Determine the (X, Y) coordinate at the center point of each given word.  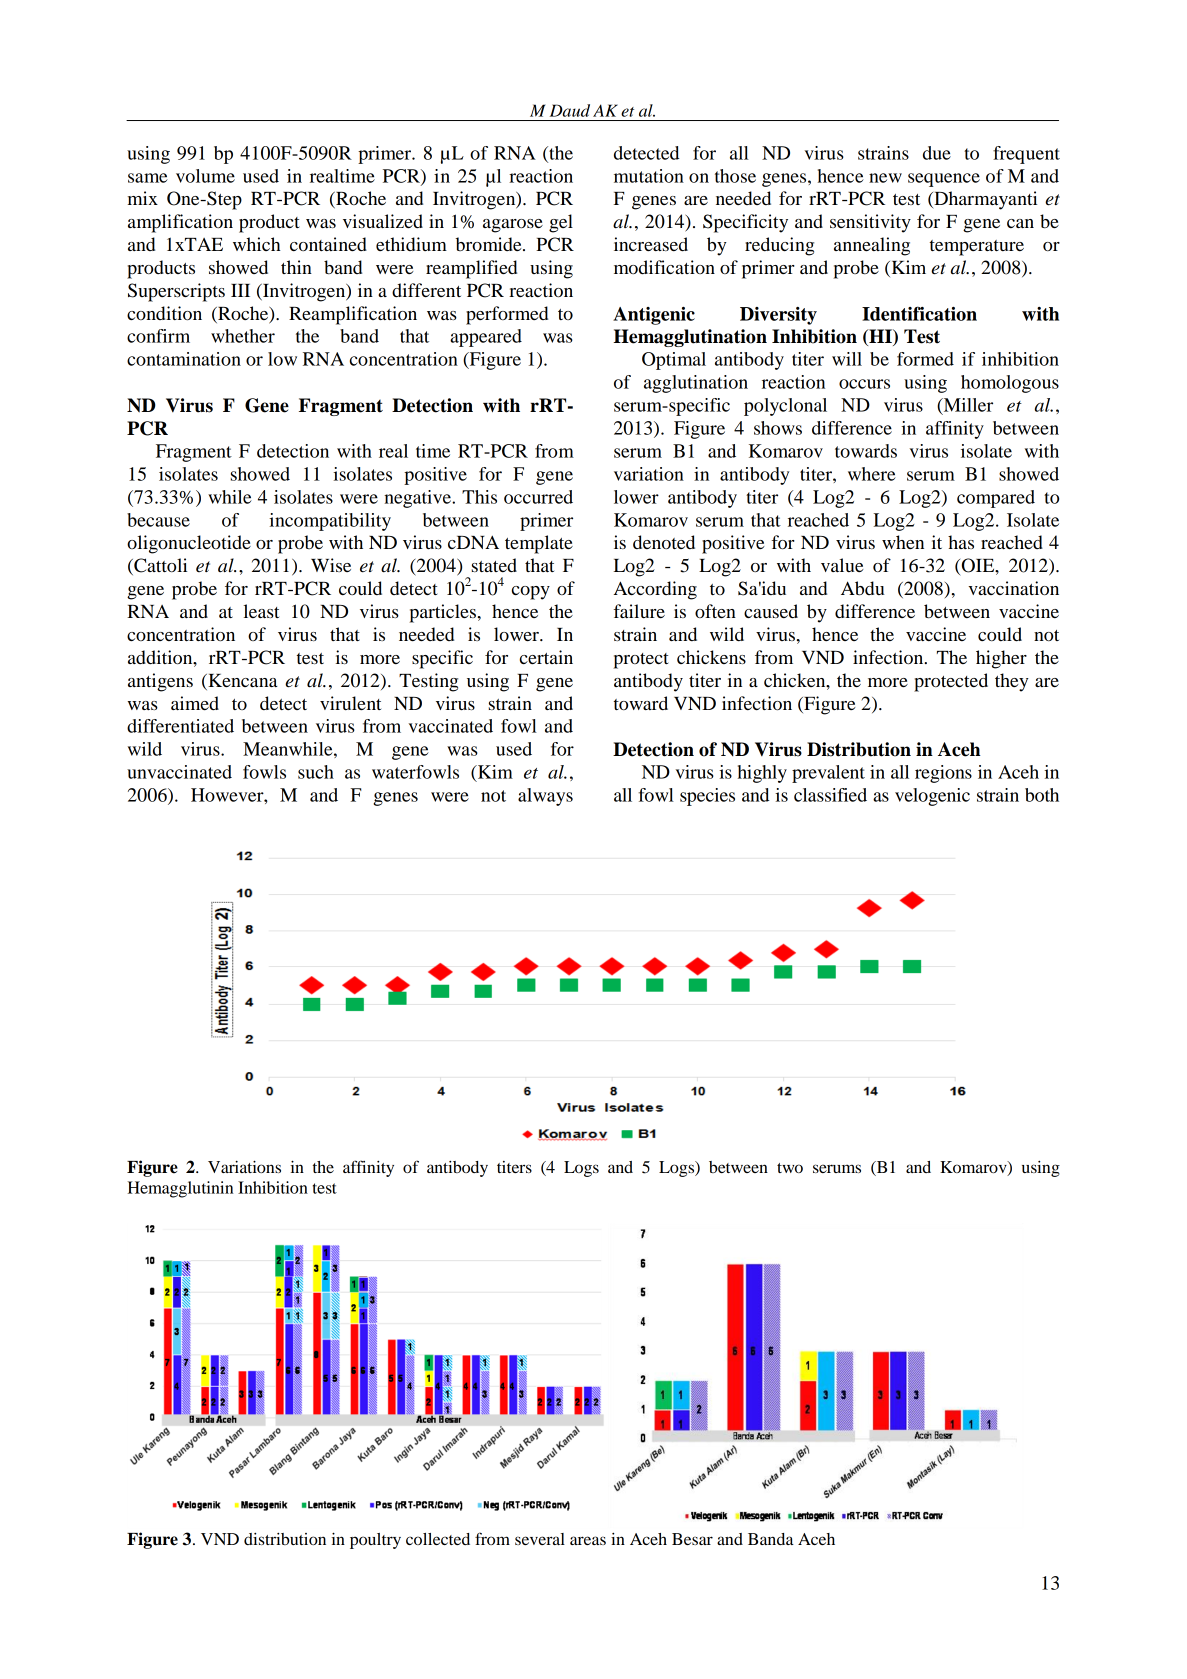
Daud (570, 110)
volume (205, 176)
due (937, 153)
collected (438, 1539)
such (316, 772)
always (545, 797)
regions (943, 774)
